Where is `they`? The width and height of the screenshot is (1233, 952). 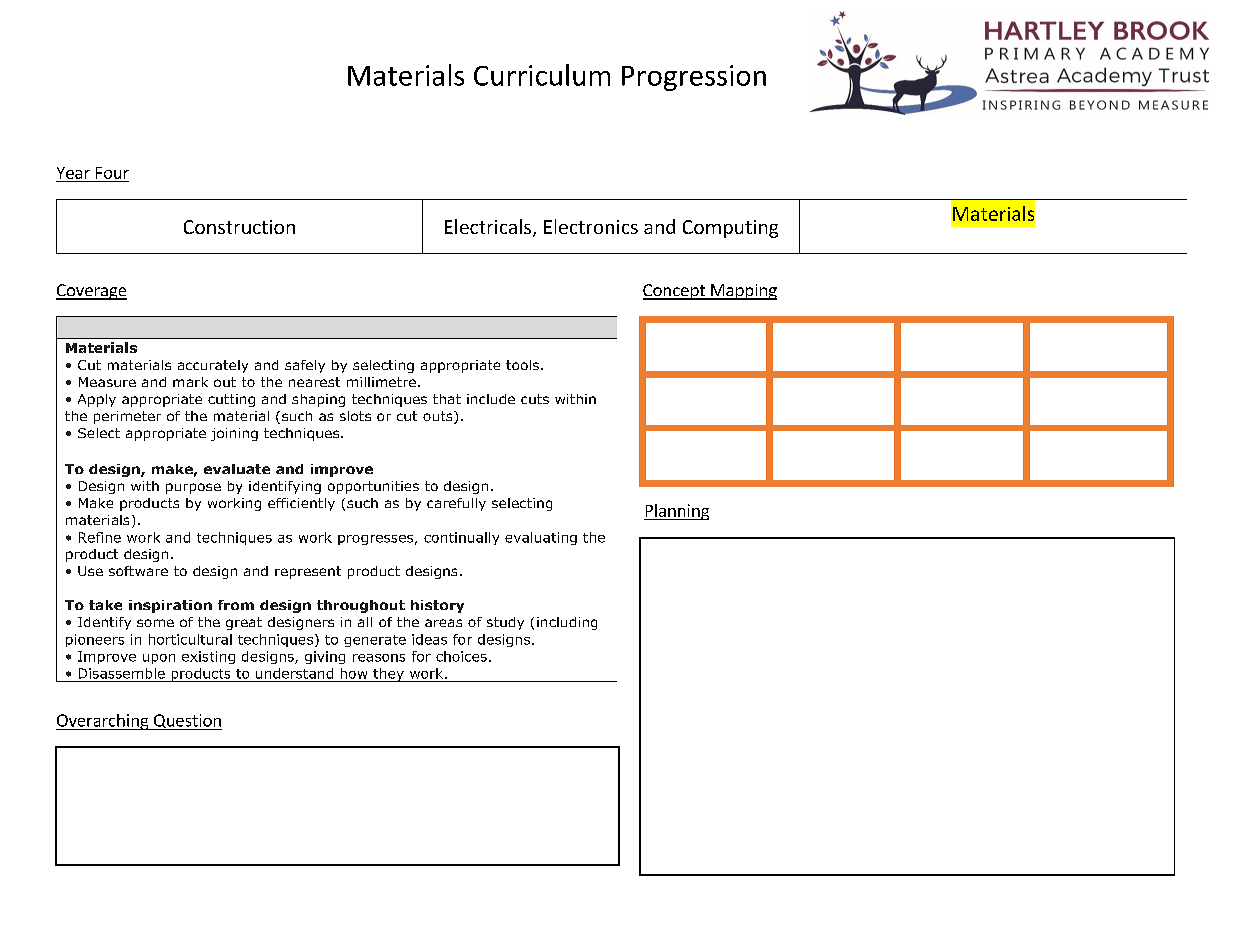
they is located at coordinates (388, 675).
